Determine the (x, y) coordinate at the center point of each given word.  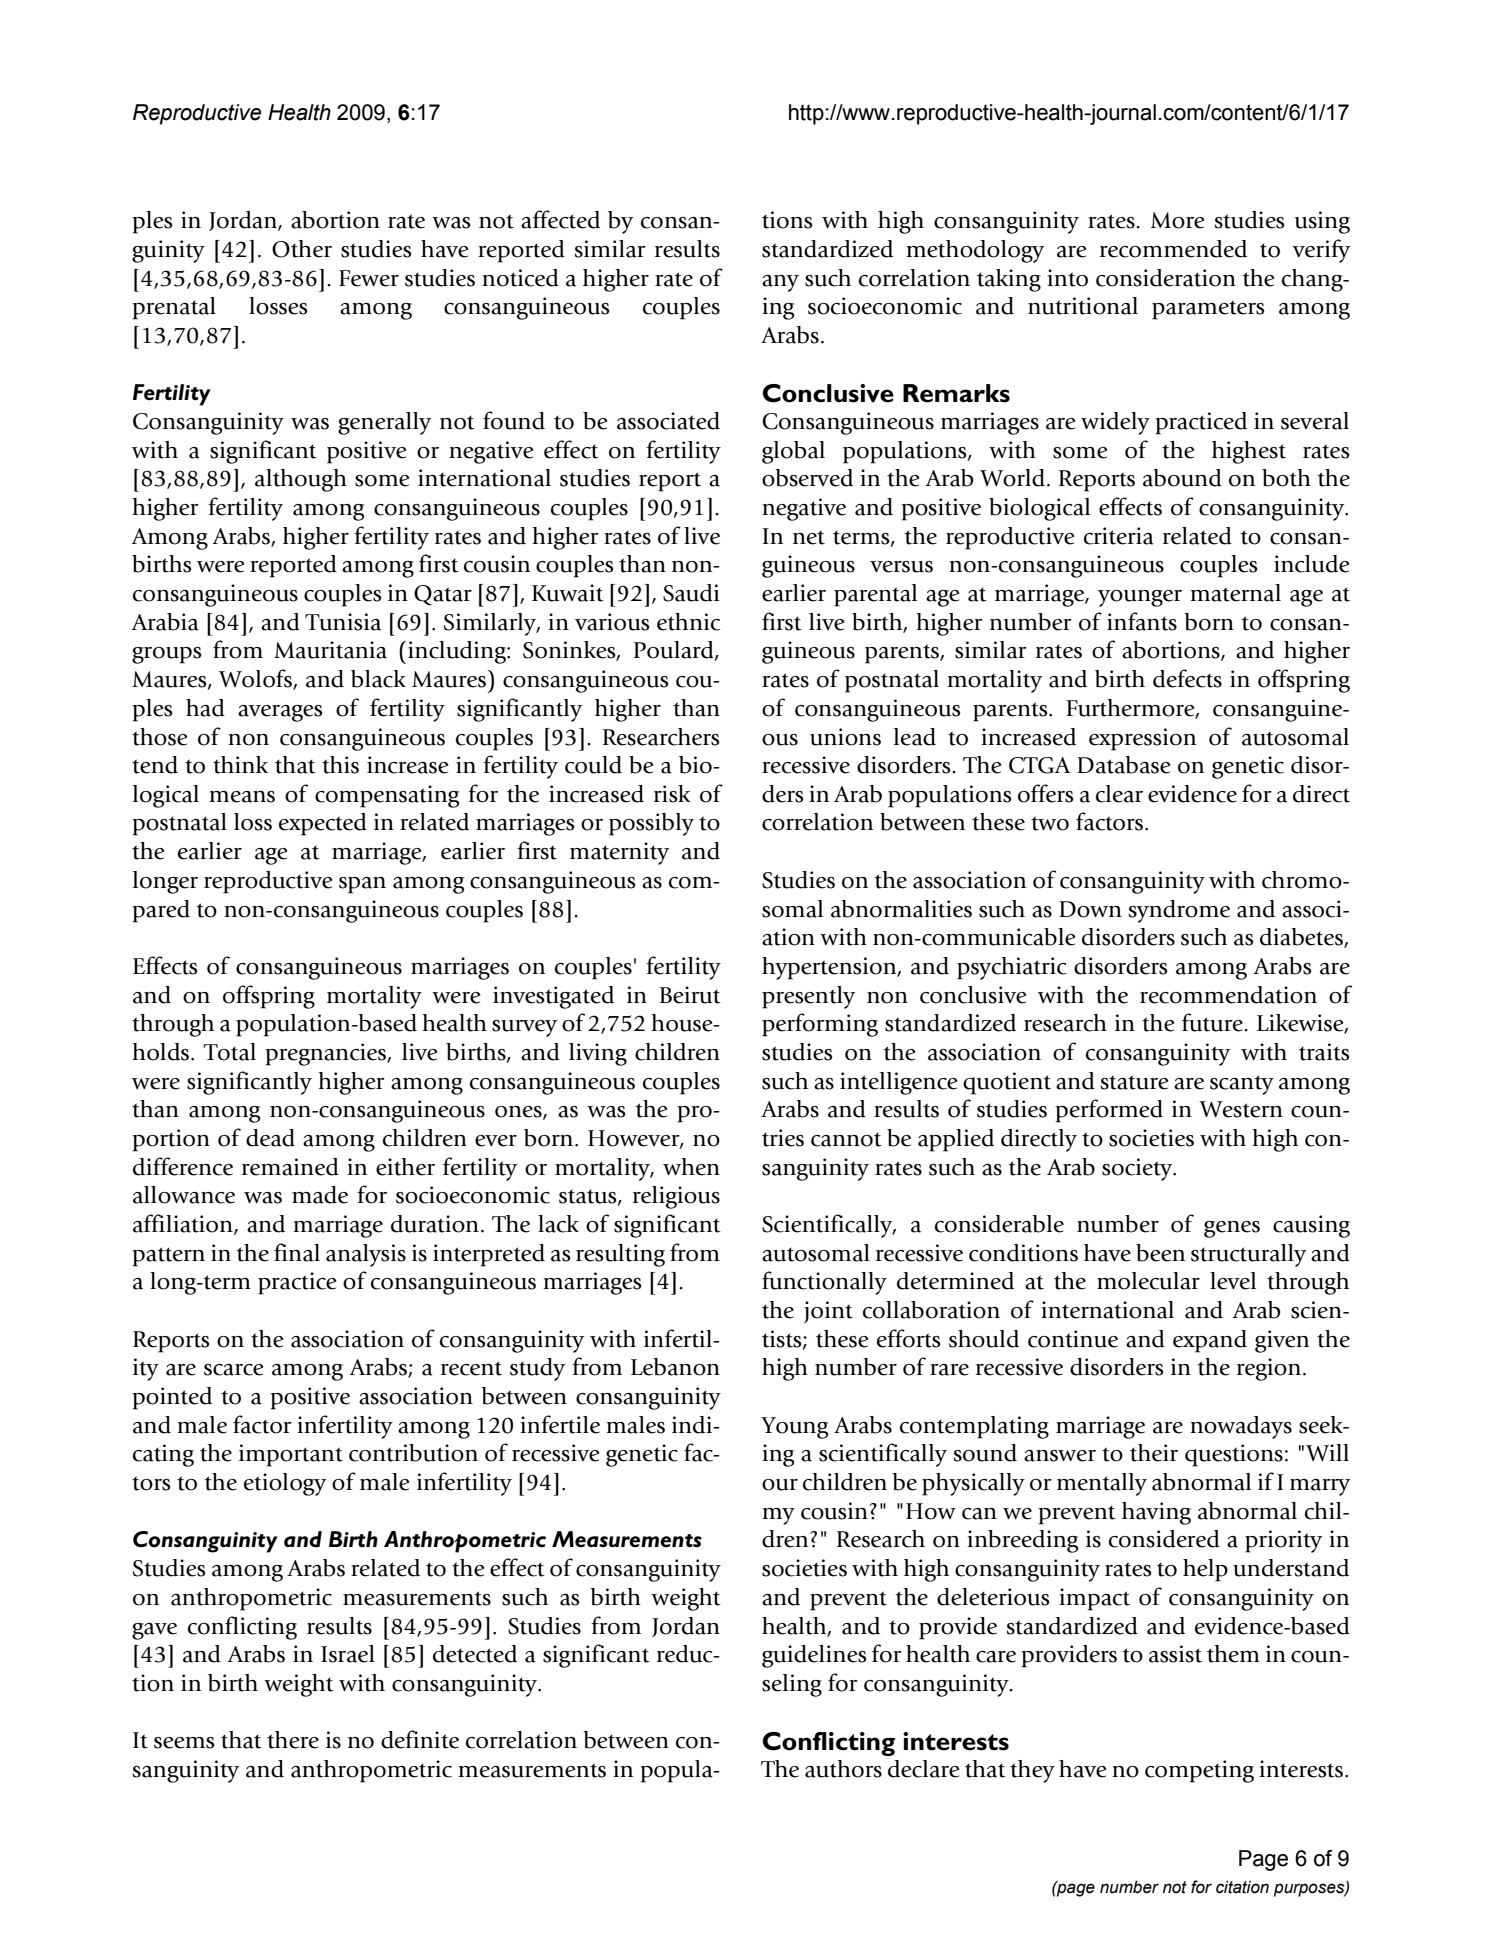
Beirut (690, 995)
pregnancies (327, 1054)
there (293, 1740)
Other (302, 249)
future (1213, 1022)
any (780, 283)
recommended (1173, 249)
